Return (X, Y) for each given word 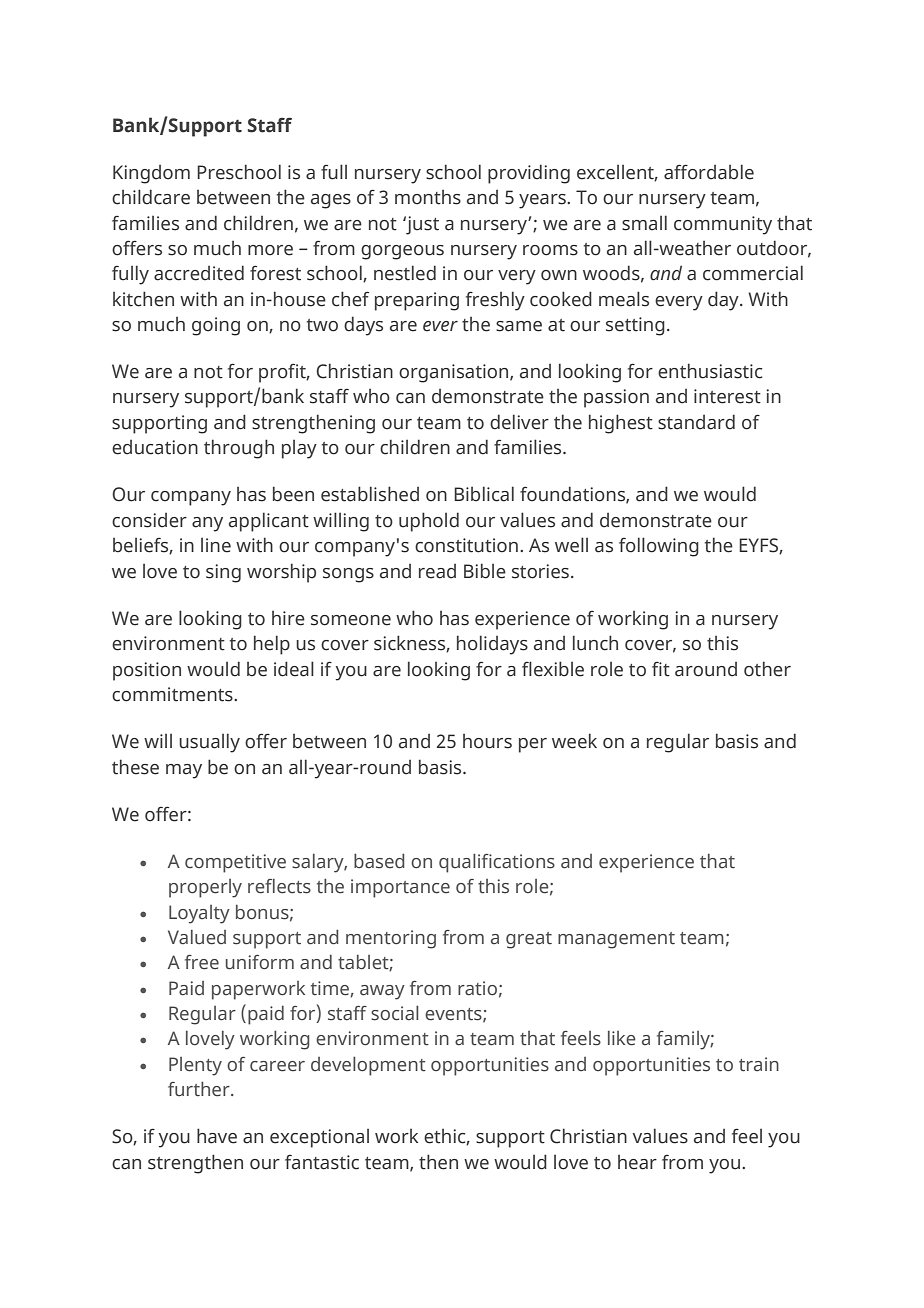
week (574, 741)
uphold (429, 522)
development (368, 1066)
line (216, 545)
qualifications (497, 863)
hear (637, 1162)
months (428, 197)
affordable (709, 172)
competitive (235, 863)
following (659, 547)
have (217, 1136)
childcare (151, 197)
